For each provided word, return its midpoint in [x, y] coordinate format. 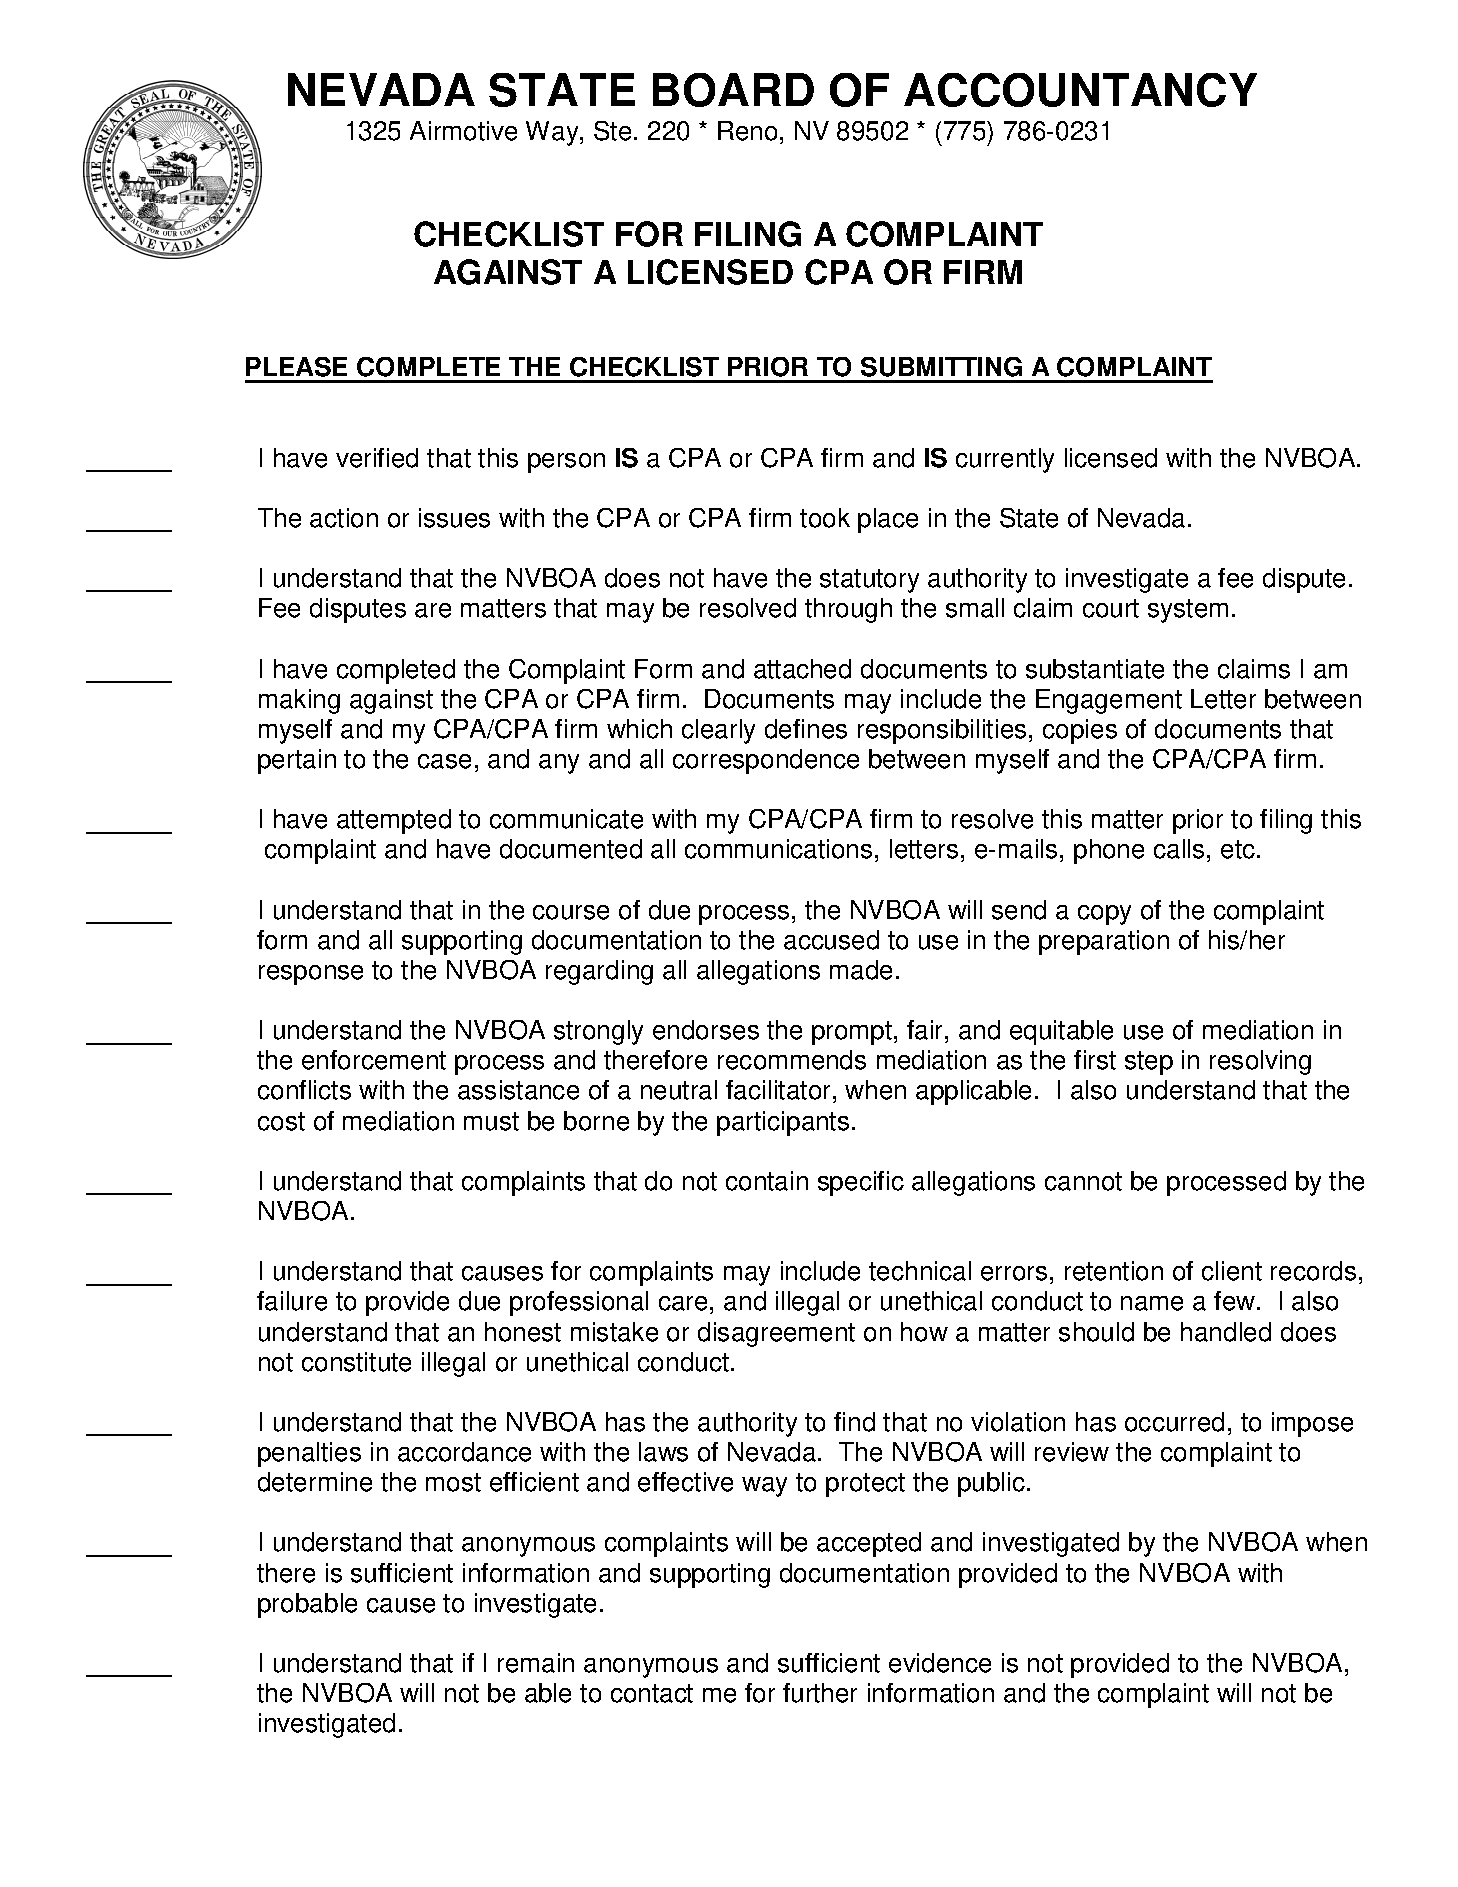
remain [536, 1663]
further [820, 1693]
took [825, 518]
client [1232, 1271]
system [1188, 611]
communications [778, 849]
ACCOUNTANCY [1080, 90]
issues [454, 518]
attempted [394, 821]
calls [1179, 849]
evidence [940, 1663]
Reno [747, 131]
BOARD [733, 90]
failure [292, 1301]
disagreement [776, 1334]
